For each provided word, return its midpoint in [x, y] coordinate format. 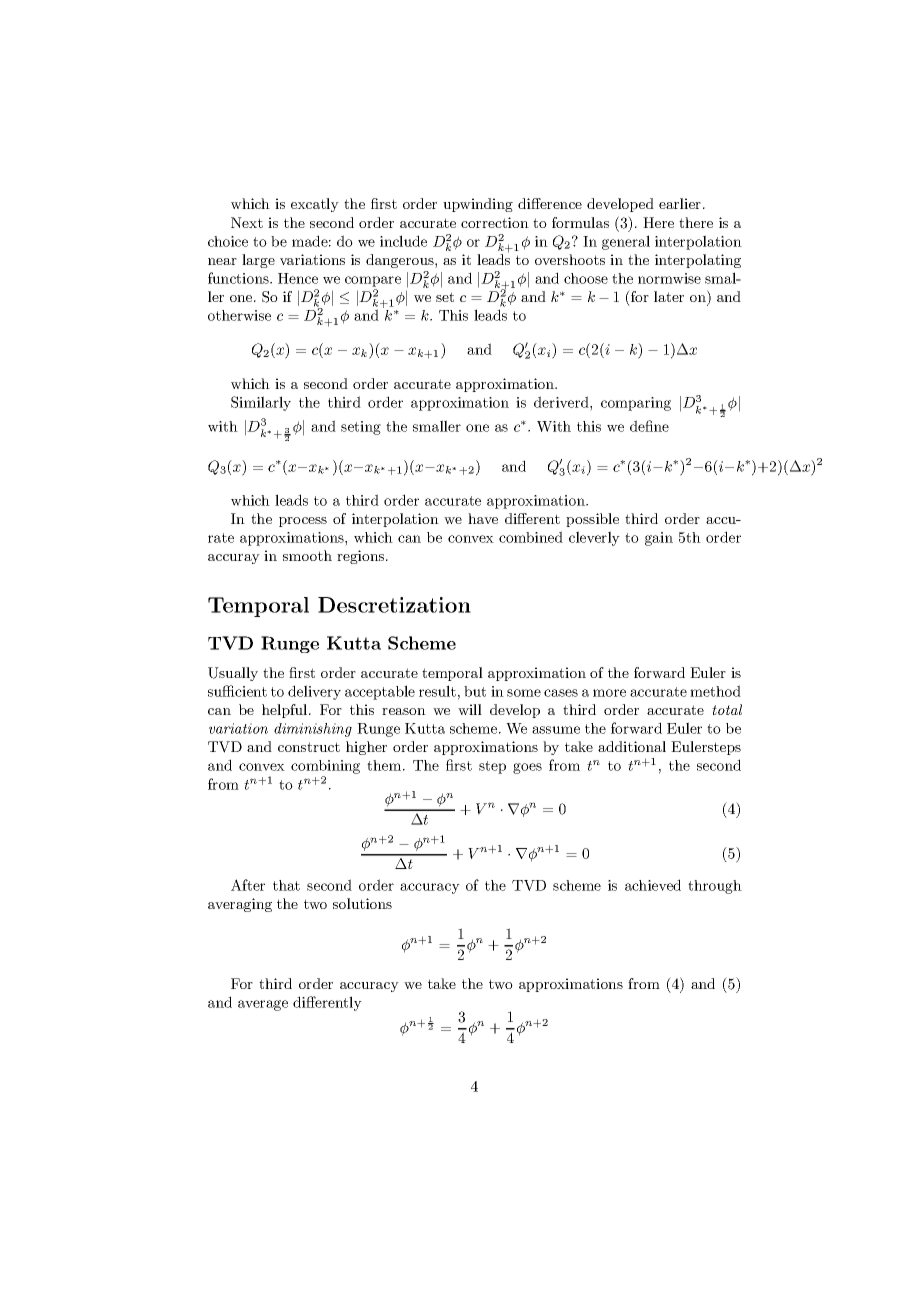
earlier [681, 203]
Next [247, 222]
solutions [362, 903]
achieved [653, 885]
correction [495, 222]
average [263, 1005]
